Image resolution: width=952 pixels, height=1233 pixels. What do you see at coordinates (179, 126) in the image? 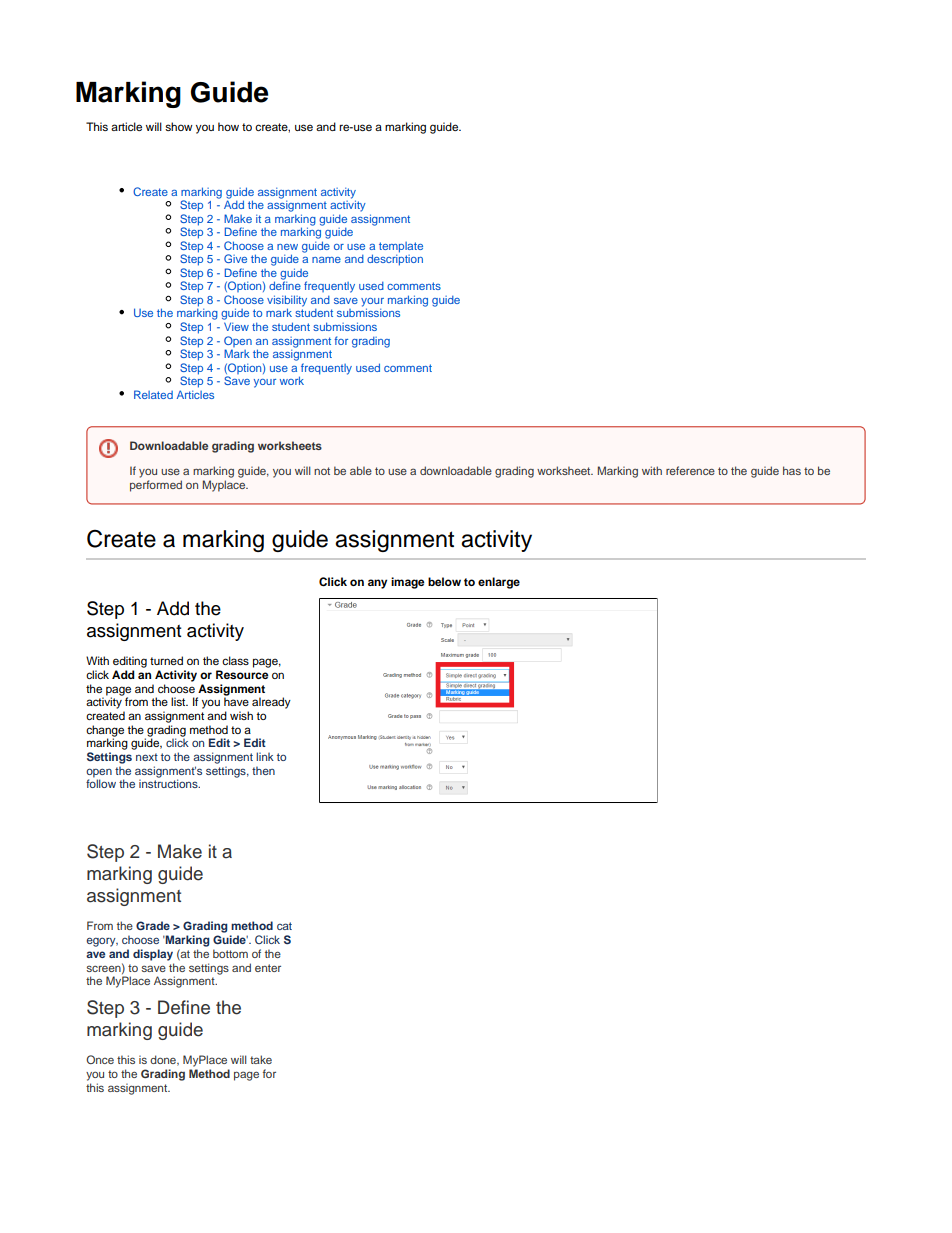
I see `show` at bounding box center [179, 126].
